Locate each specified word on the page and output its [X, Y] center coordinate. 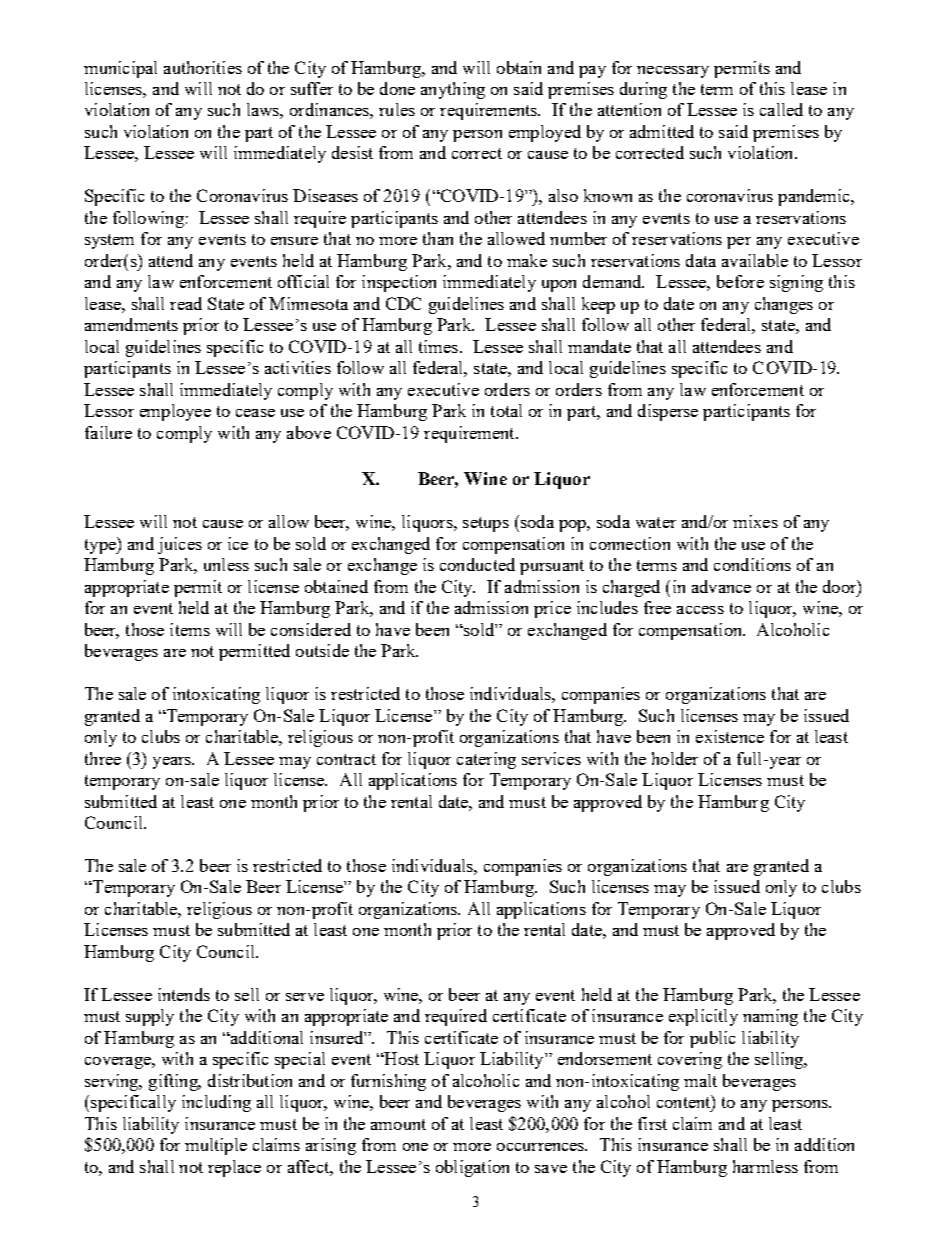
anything [453, 90]
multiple [216, 1146]
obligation [472, 1168]
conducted [477, 564]
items [190, 629]
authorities [203, 67]
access [700, 610]
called [781, 109]
